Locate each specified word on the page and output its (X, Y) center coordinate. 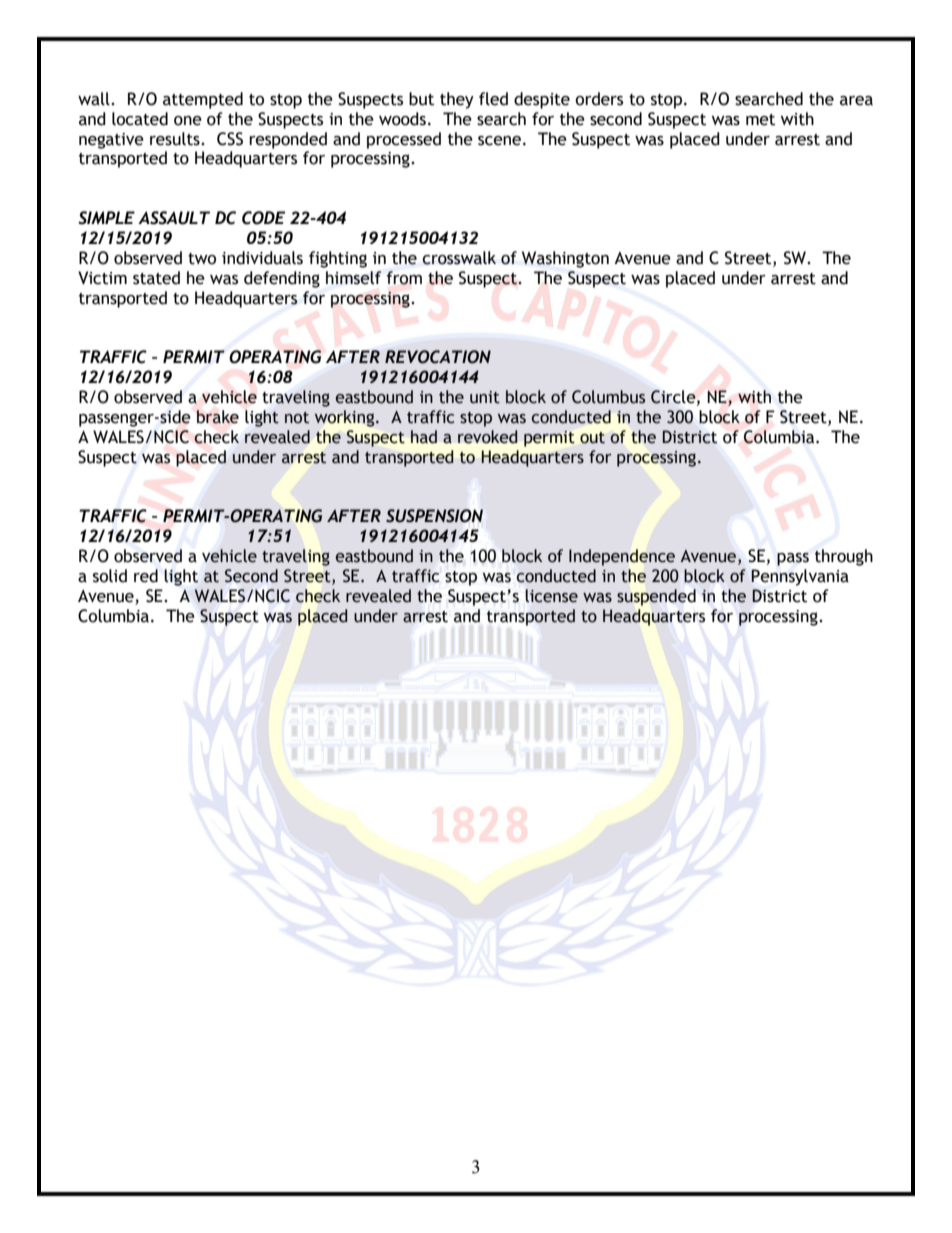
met (760, 120)
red (146, 576)
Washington (565, 259)
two (202, 259)
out (592, 438)
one (188, 121)
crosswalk (459, 258)
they (457, 100)
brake (218, 417)
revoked (488, 437)
